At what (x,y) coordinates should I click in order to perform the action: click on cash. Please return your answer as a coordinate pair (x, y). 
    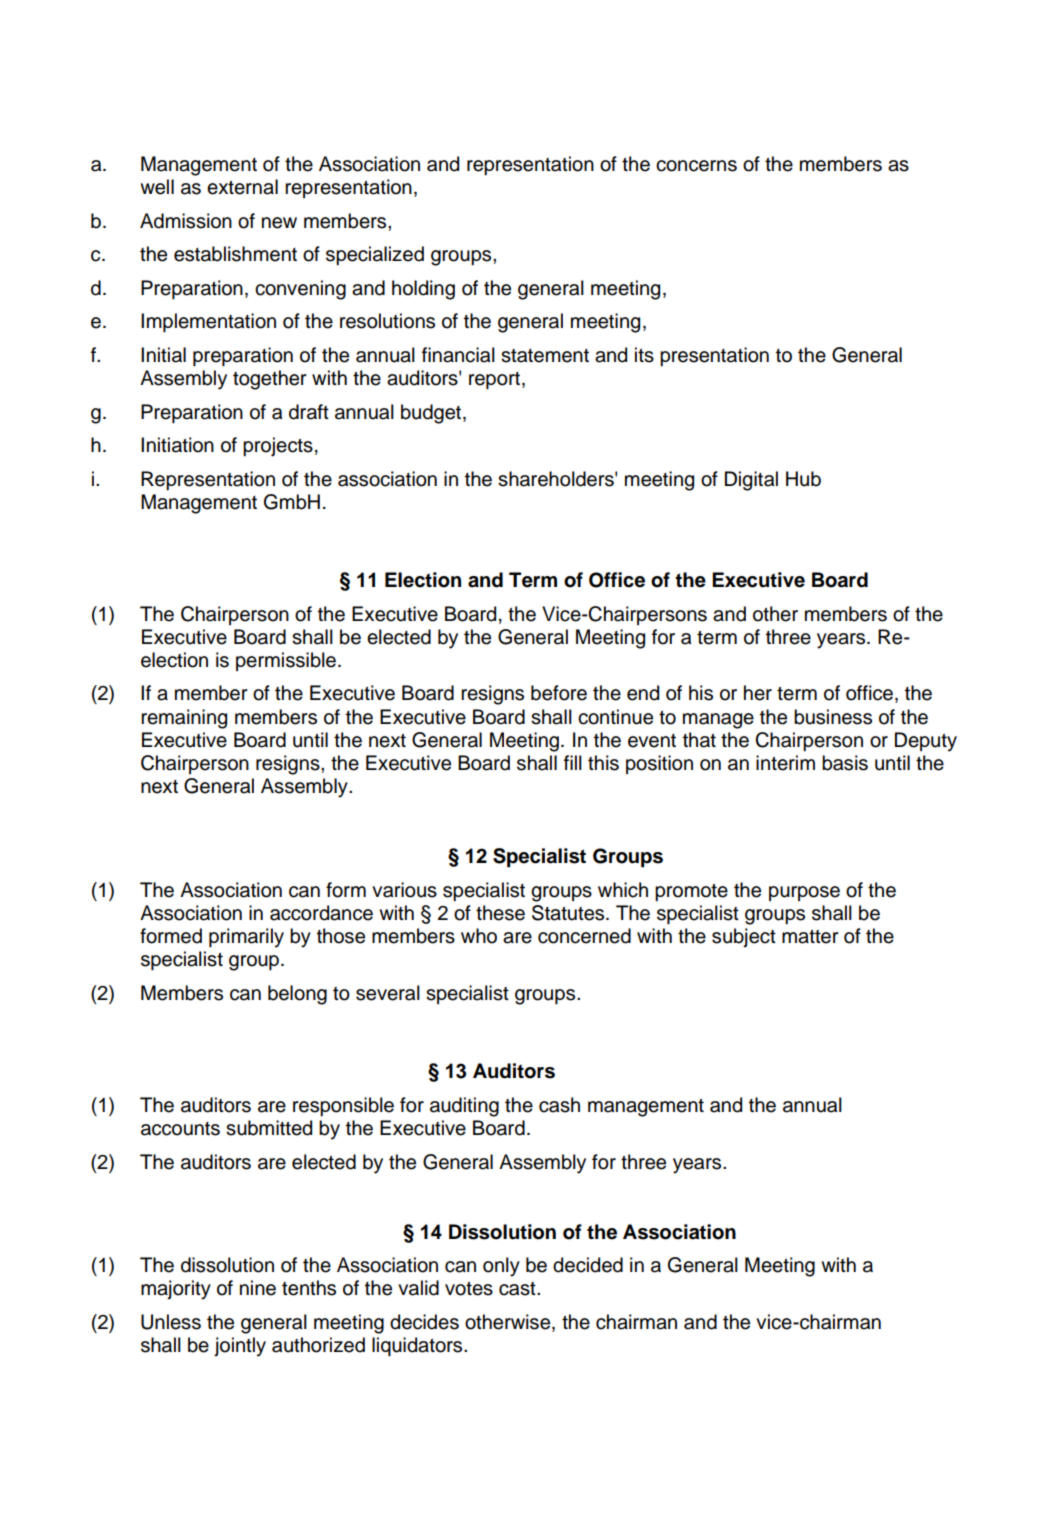
    Looking at the image, I should click on (559, 1105).
